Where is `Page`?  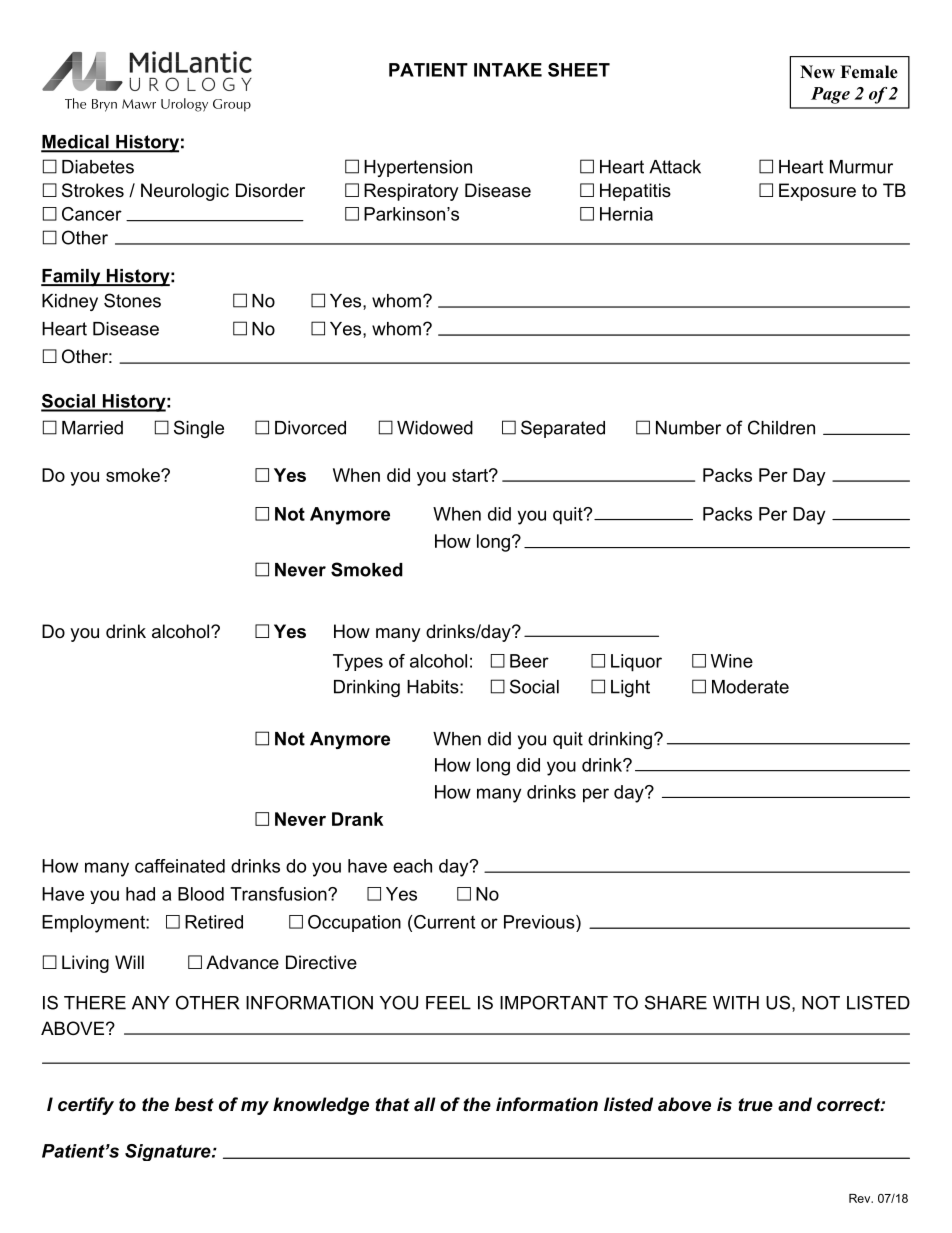 Page is located at coordinates (830, 95).
